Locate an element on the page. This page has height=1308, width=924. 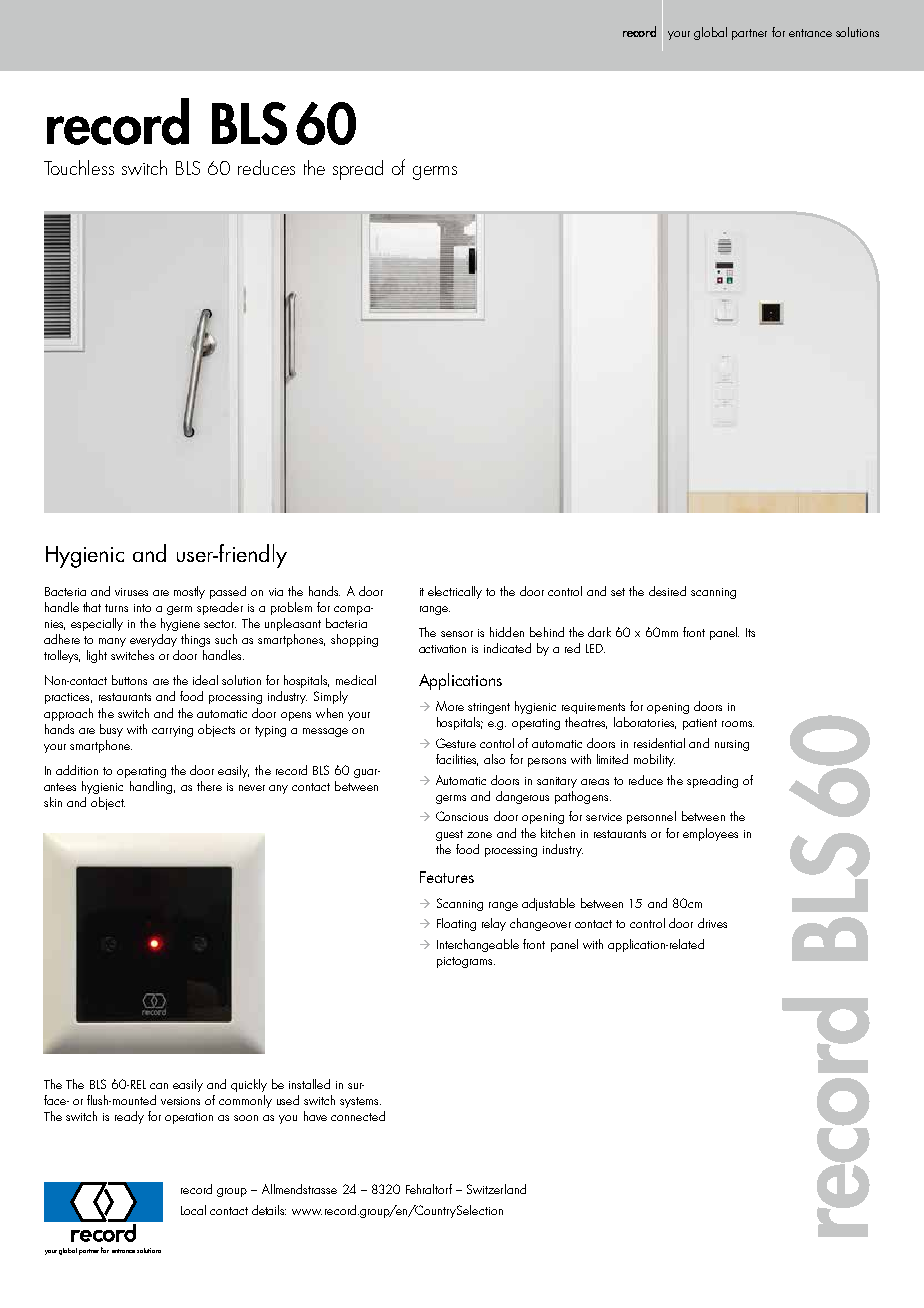
desired is located at coordinates (667, 591).
